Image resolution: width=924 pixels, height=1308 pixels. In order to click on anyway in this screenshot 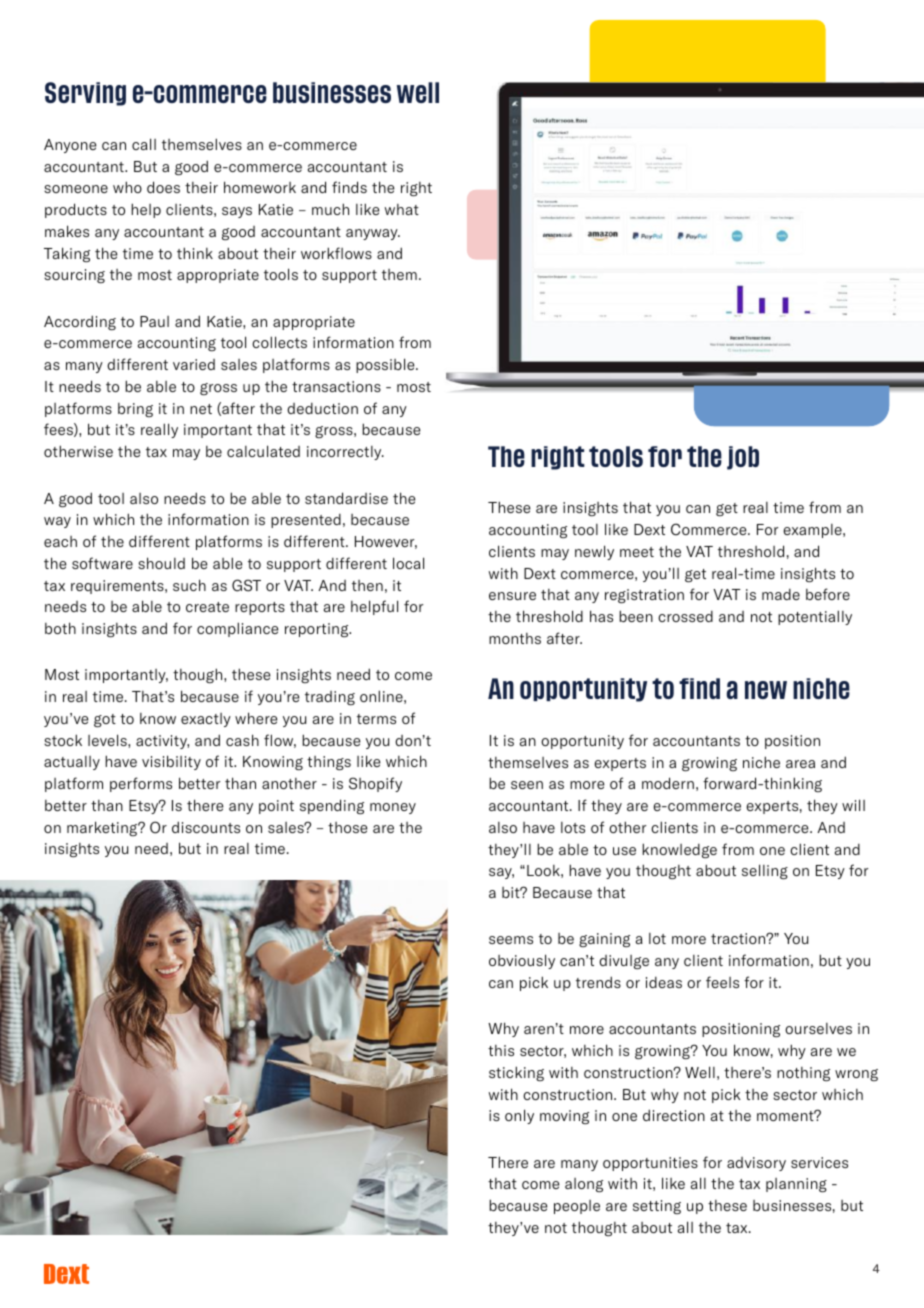, I will do `click(373, 234)`.
